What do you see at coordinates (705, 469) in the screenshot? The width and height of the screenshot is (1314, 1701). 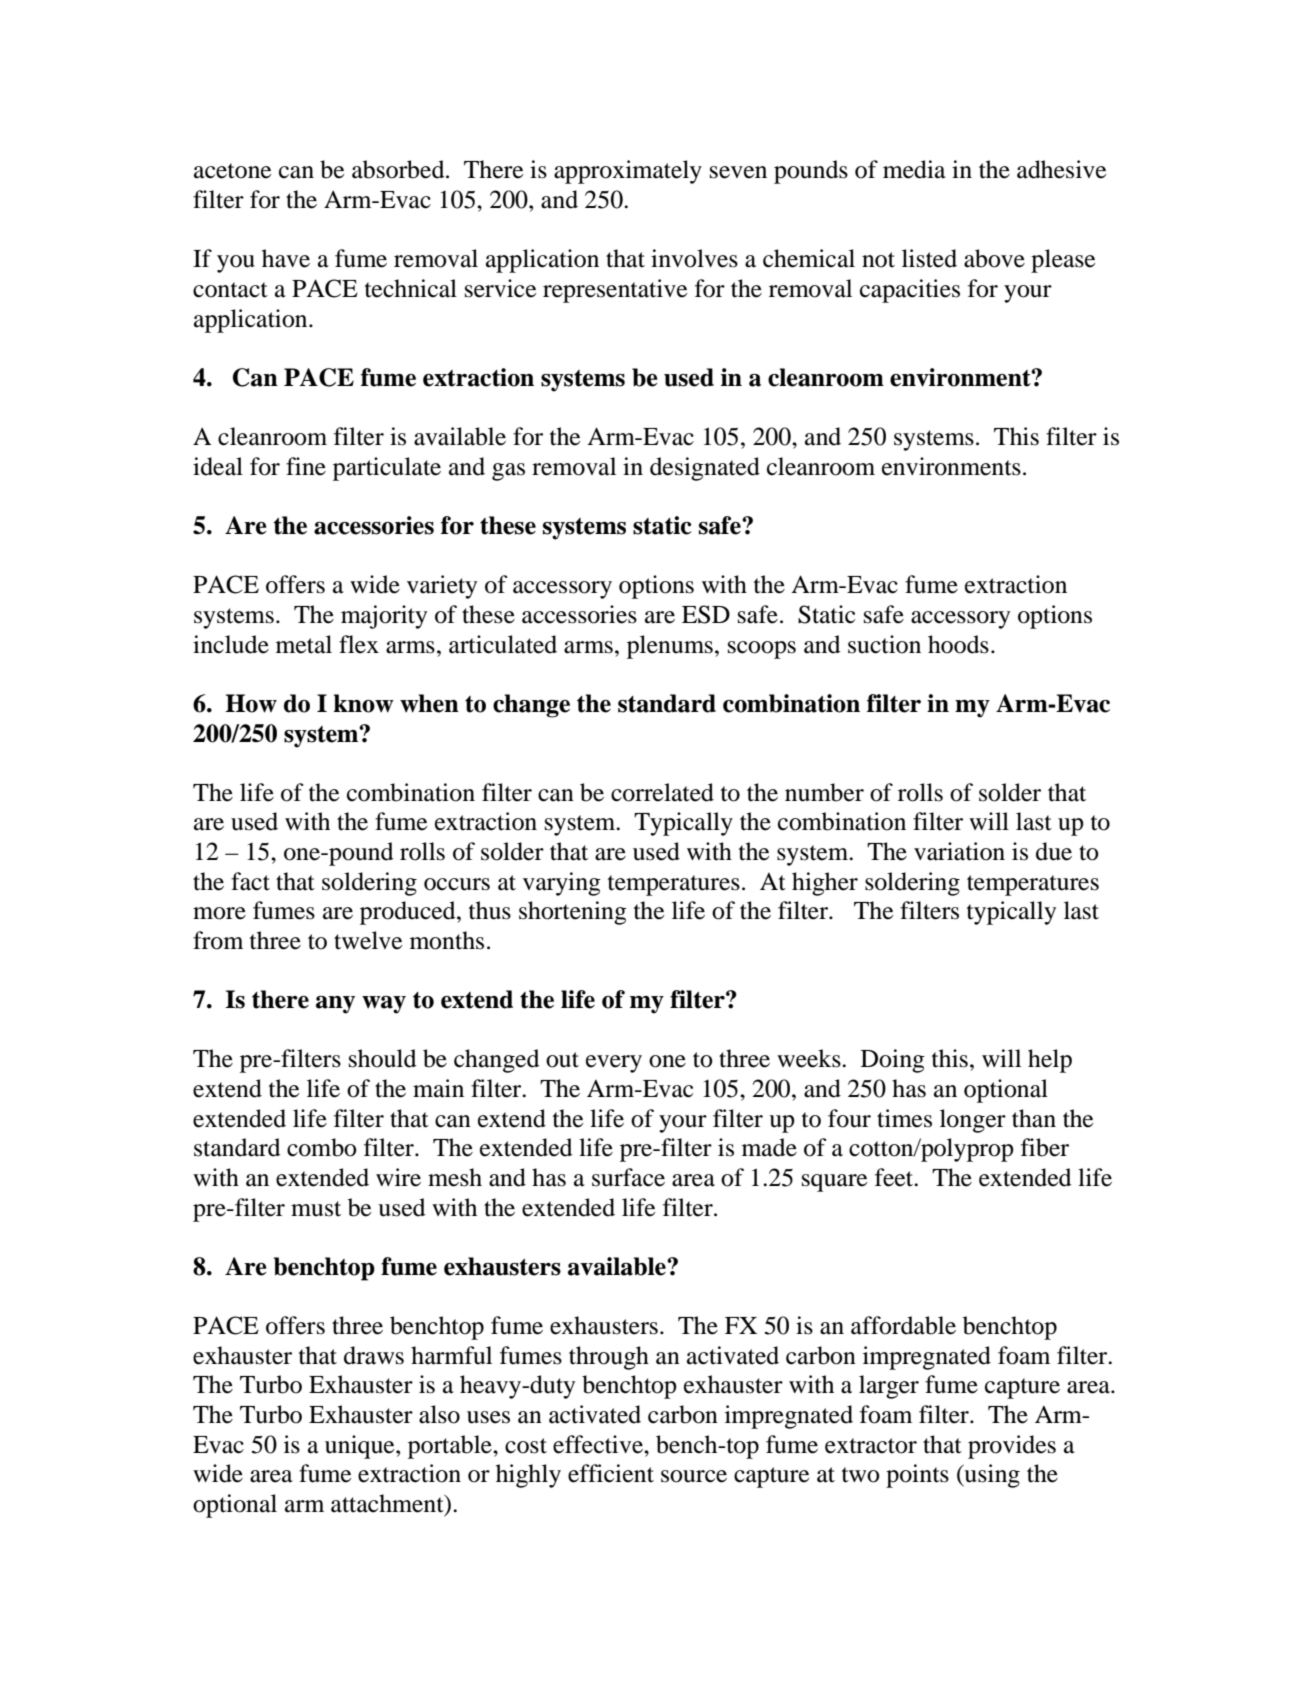 I see `designated` at bounding box center [705, 469].
